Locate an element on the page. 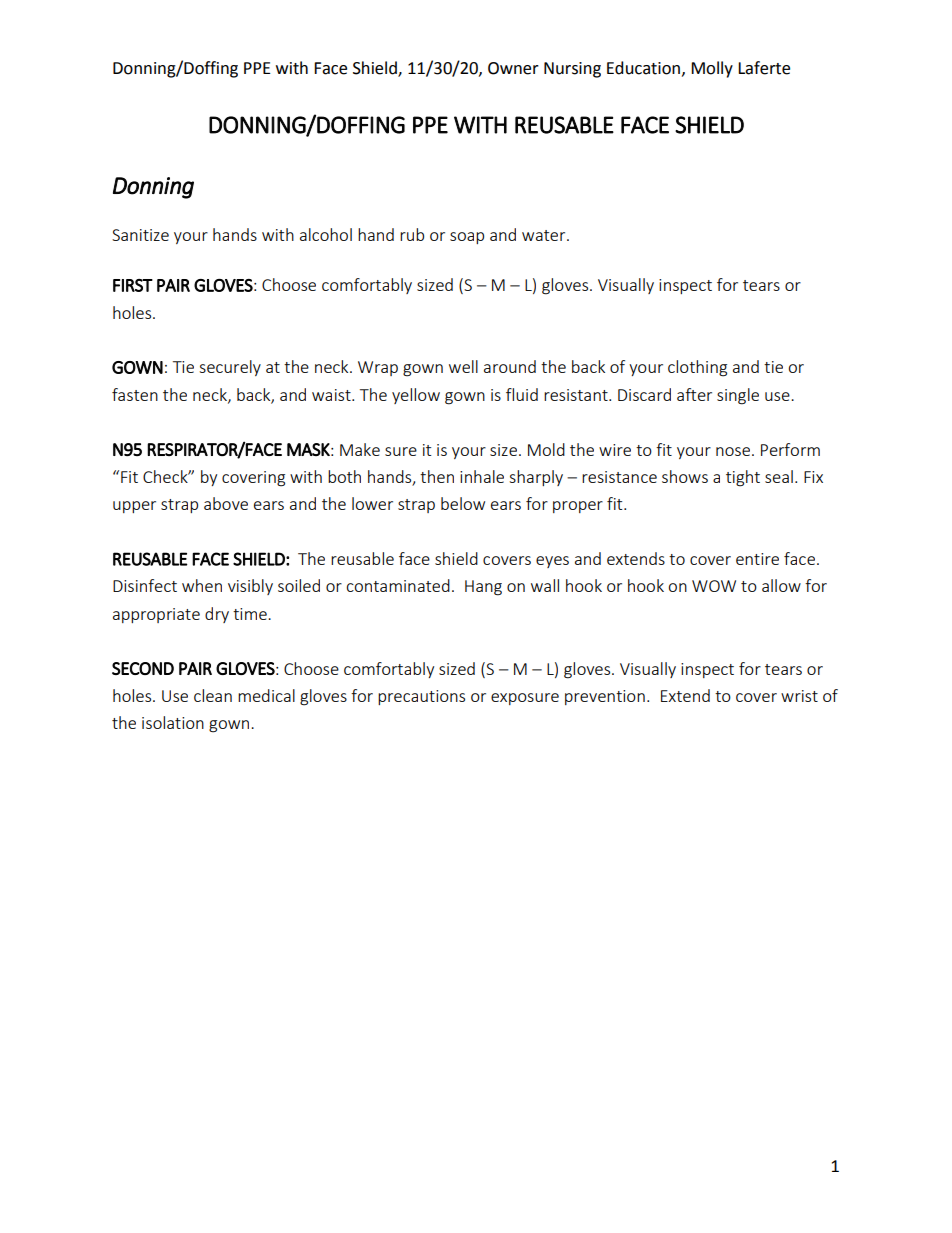 The height and width of the page is (1233, 952). inhale is located at coordinates (482, 476).
